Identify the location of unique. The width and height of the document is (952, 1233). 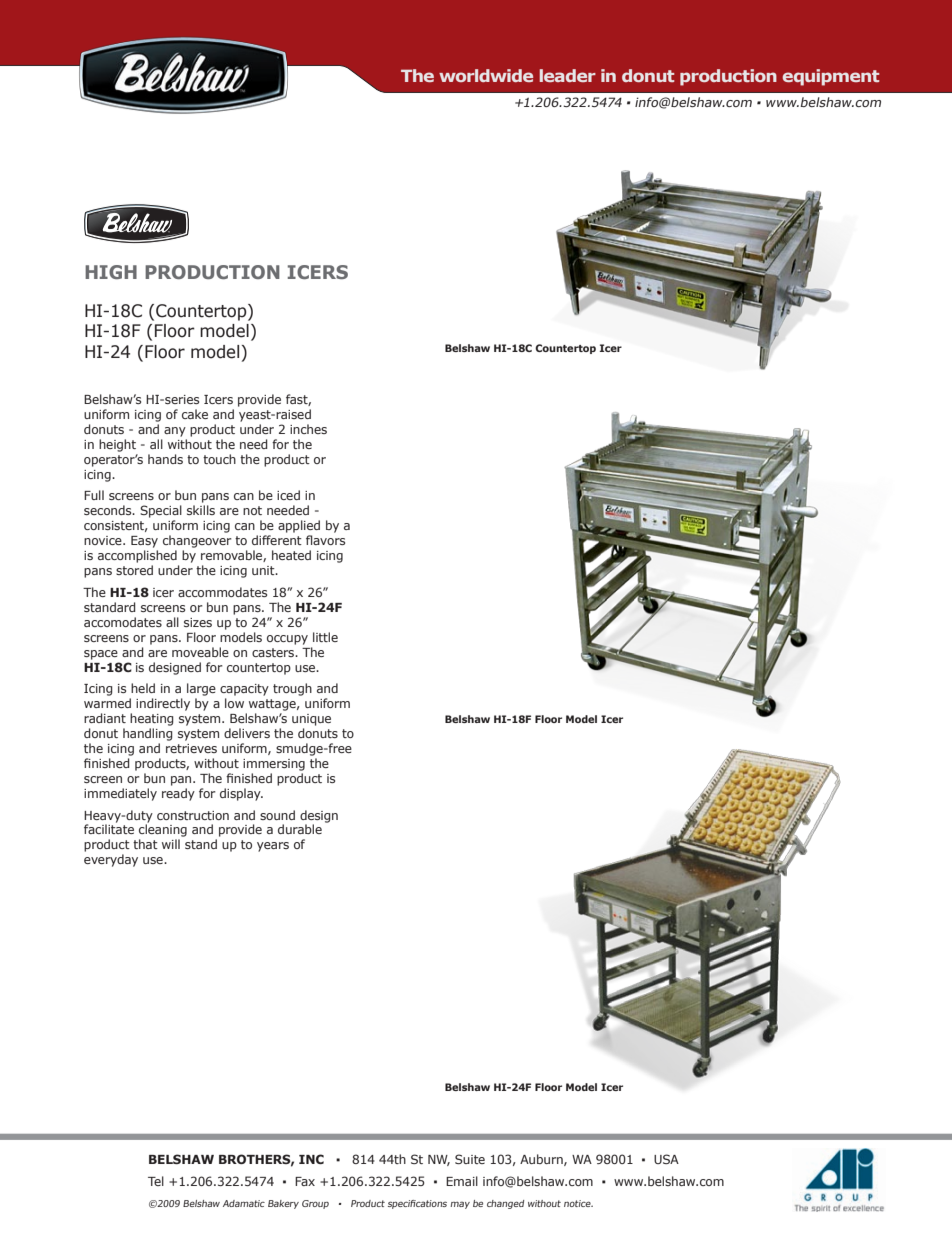
(311, 720).
